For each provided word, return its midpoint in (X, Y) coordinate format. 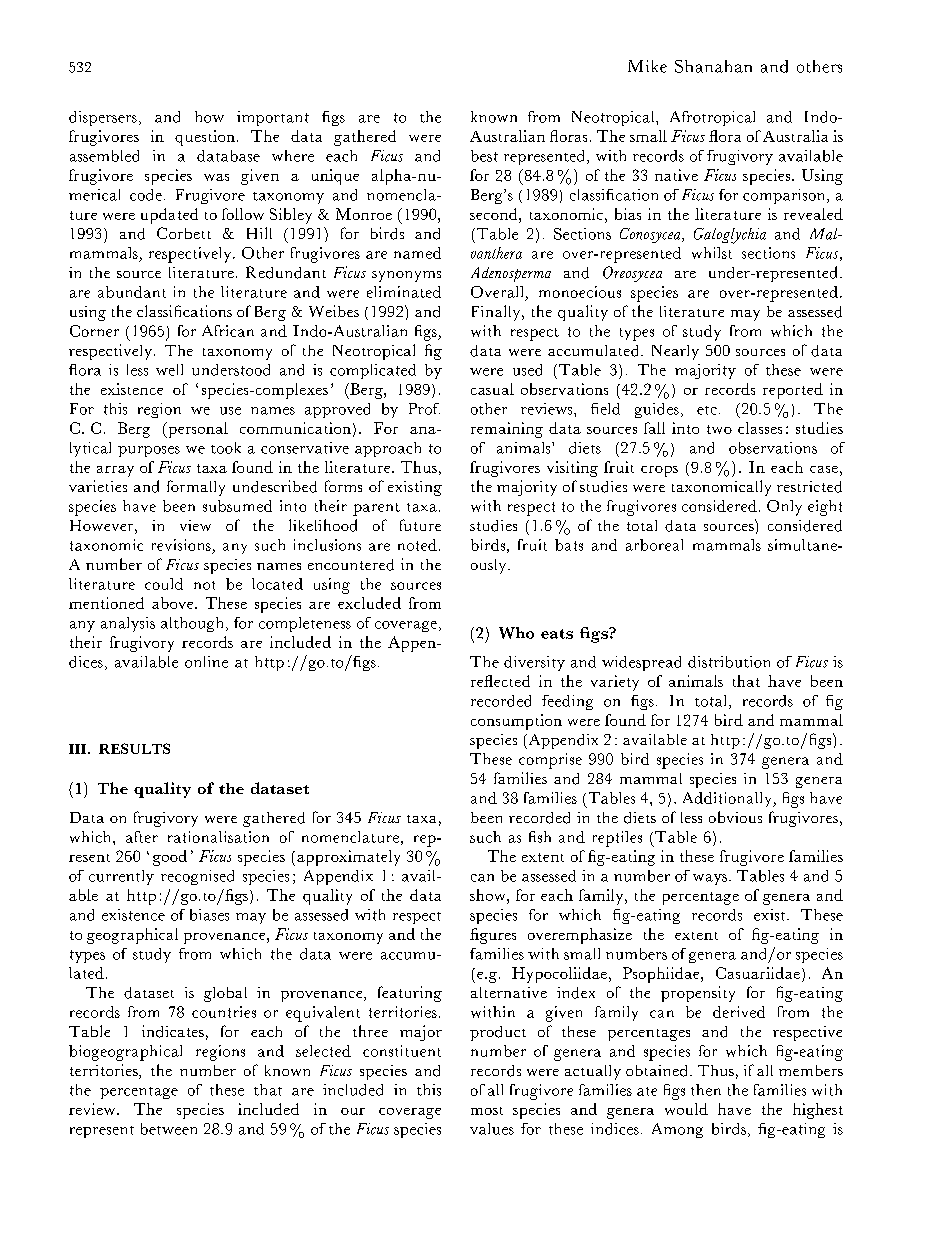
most (487, 1111)
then (706, 1090)
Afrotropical (712, 118)
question (205, 138)
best (484, 156)
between (169, 1129)
